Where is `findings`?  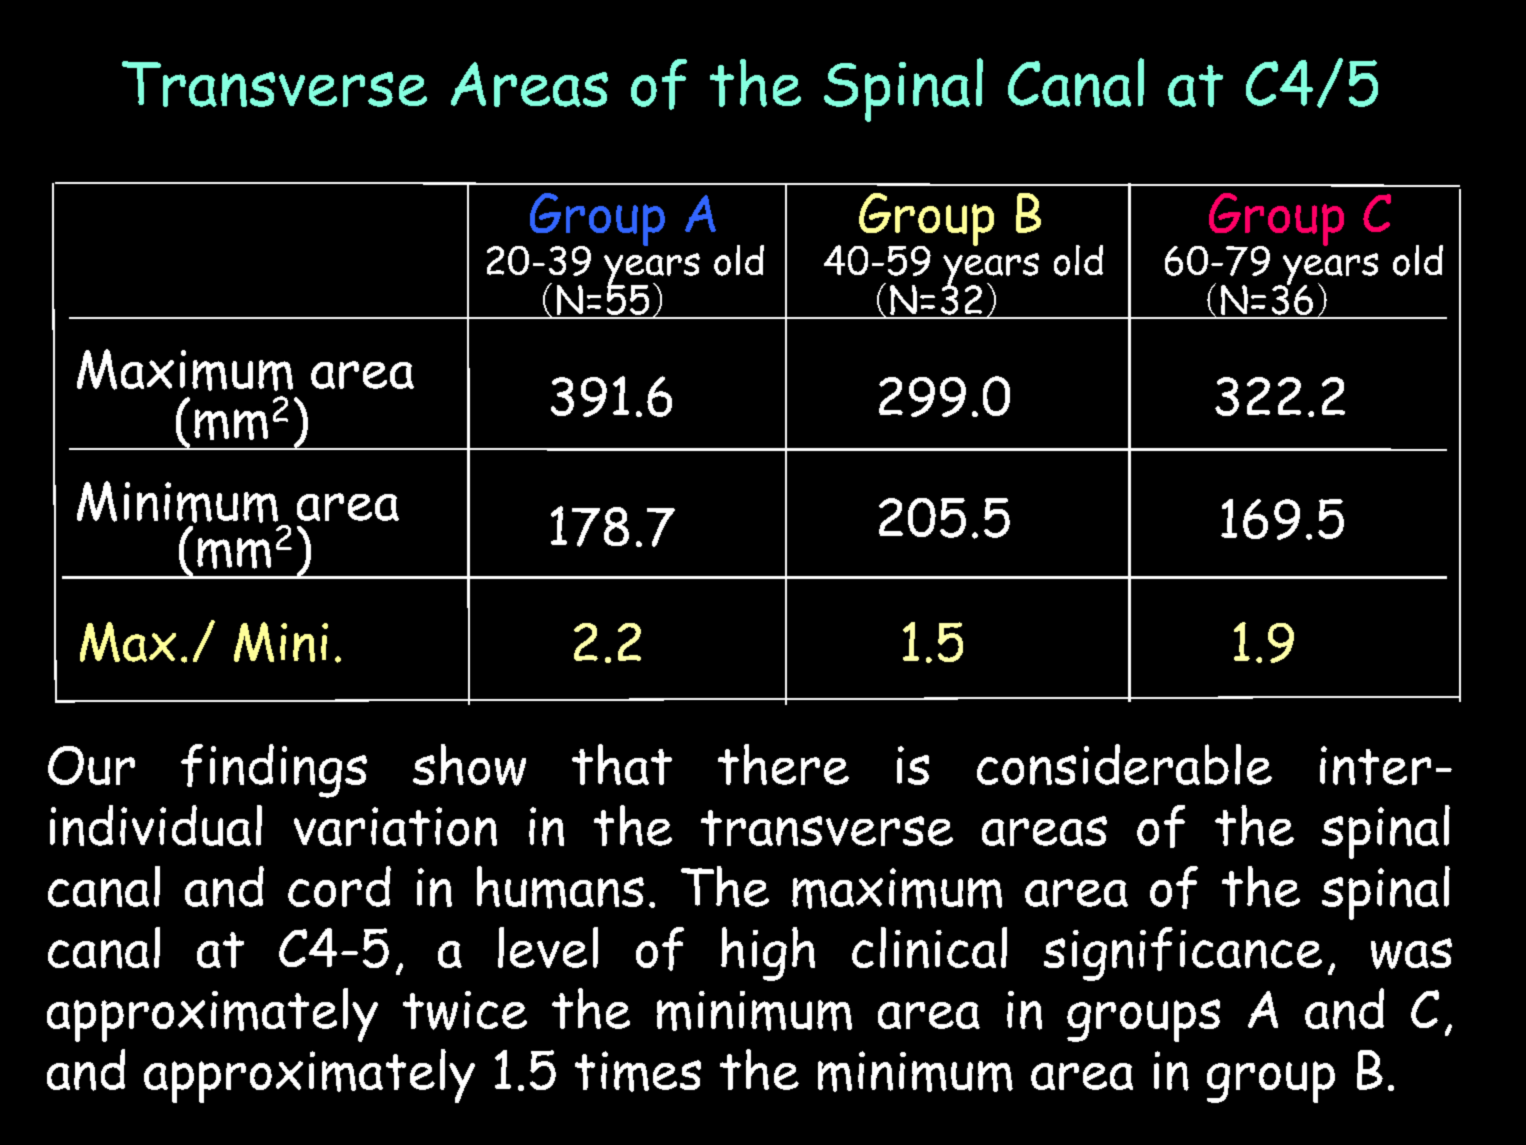
findings is located at coordinates (274, 771).
